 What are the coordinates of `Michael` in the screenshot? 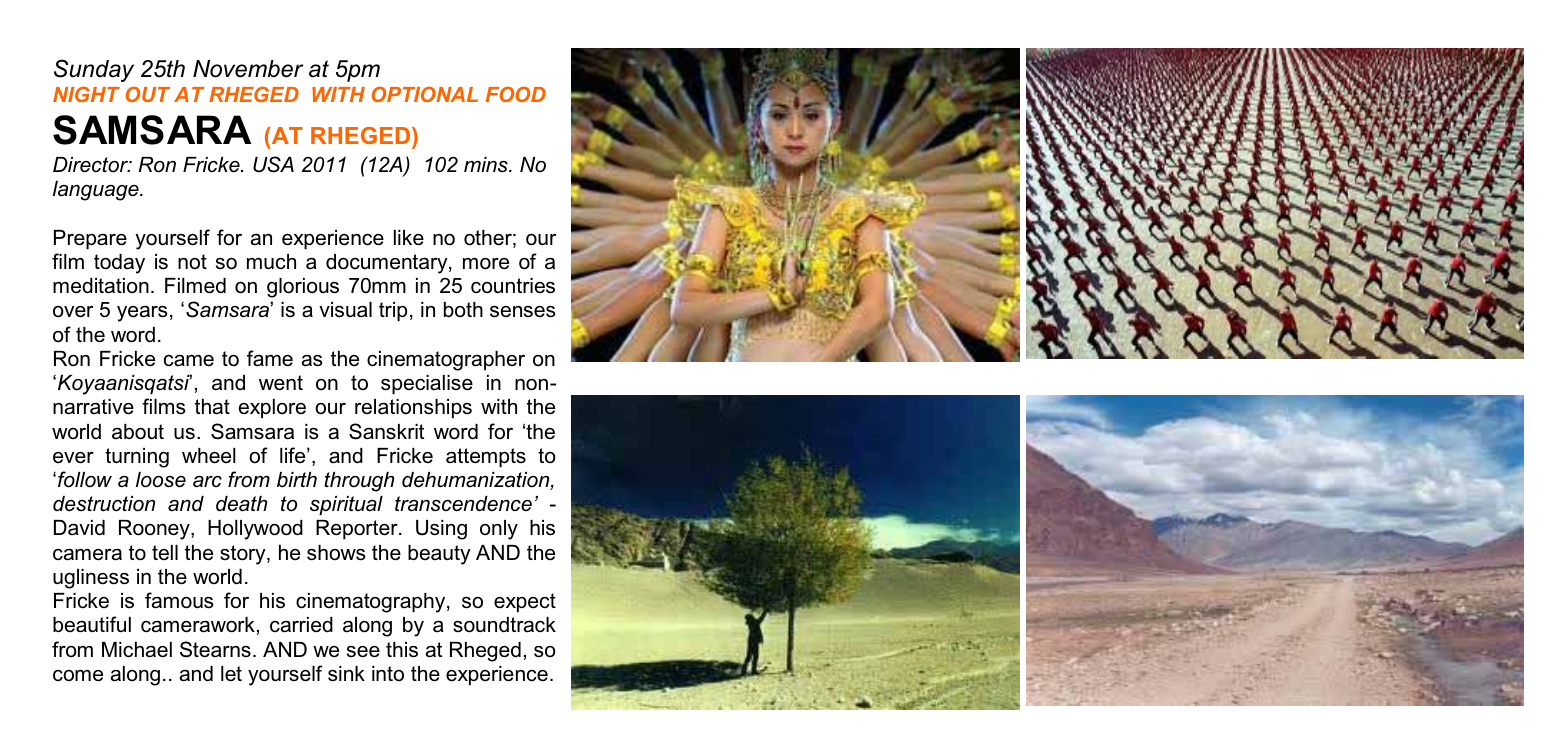 It's located at (137, 650).
